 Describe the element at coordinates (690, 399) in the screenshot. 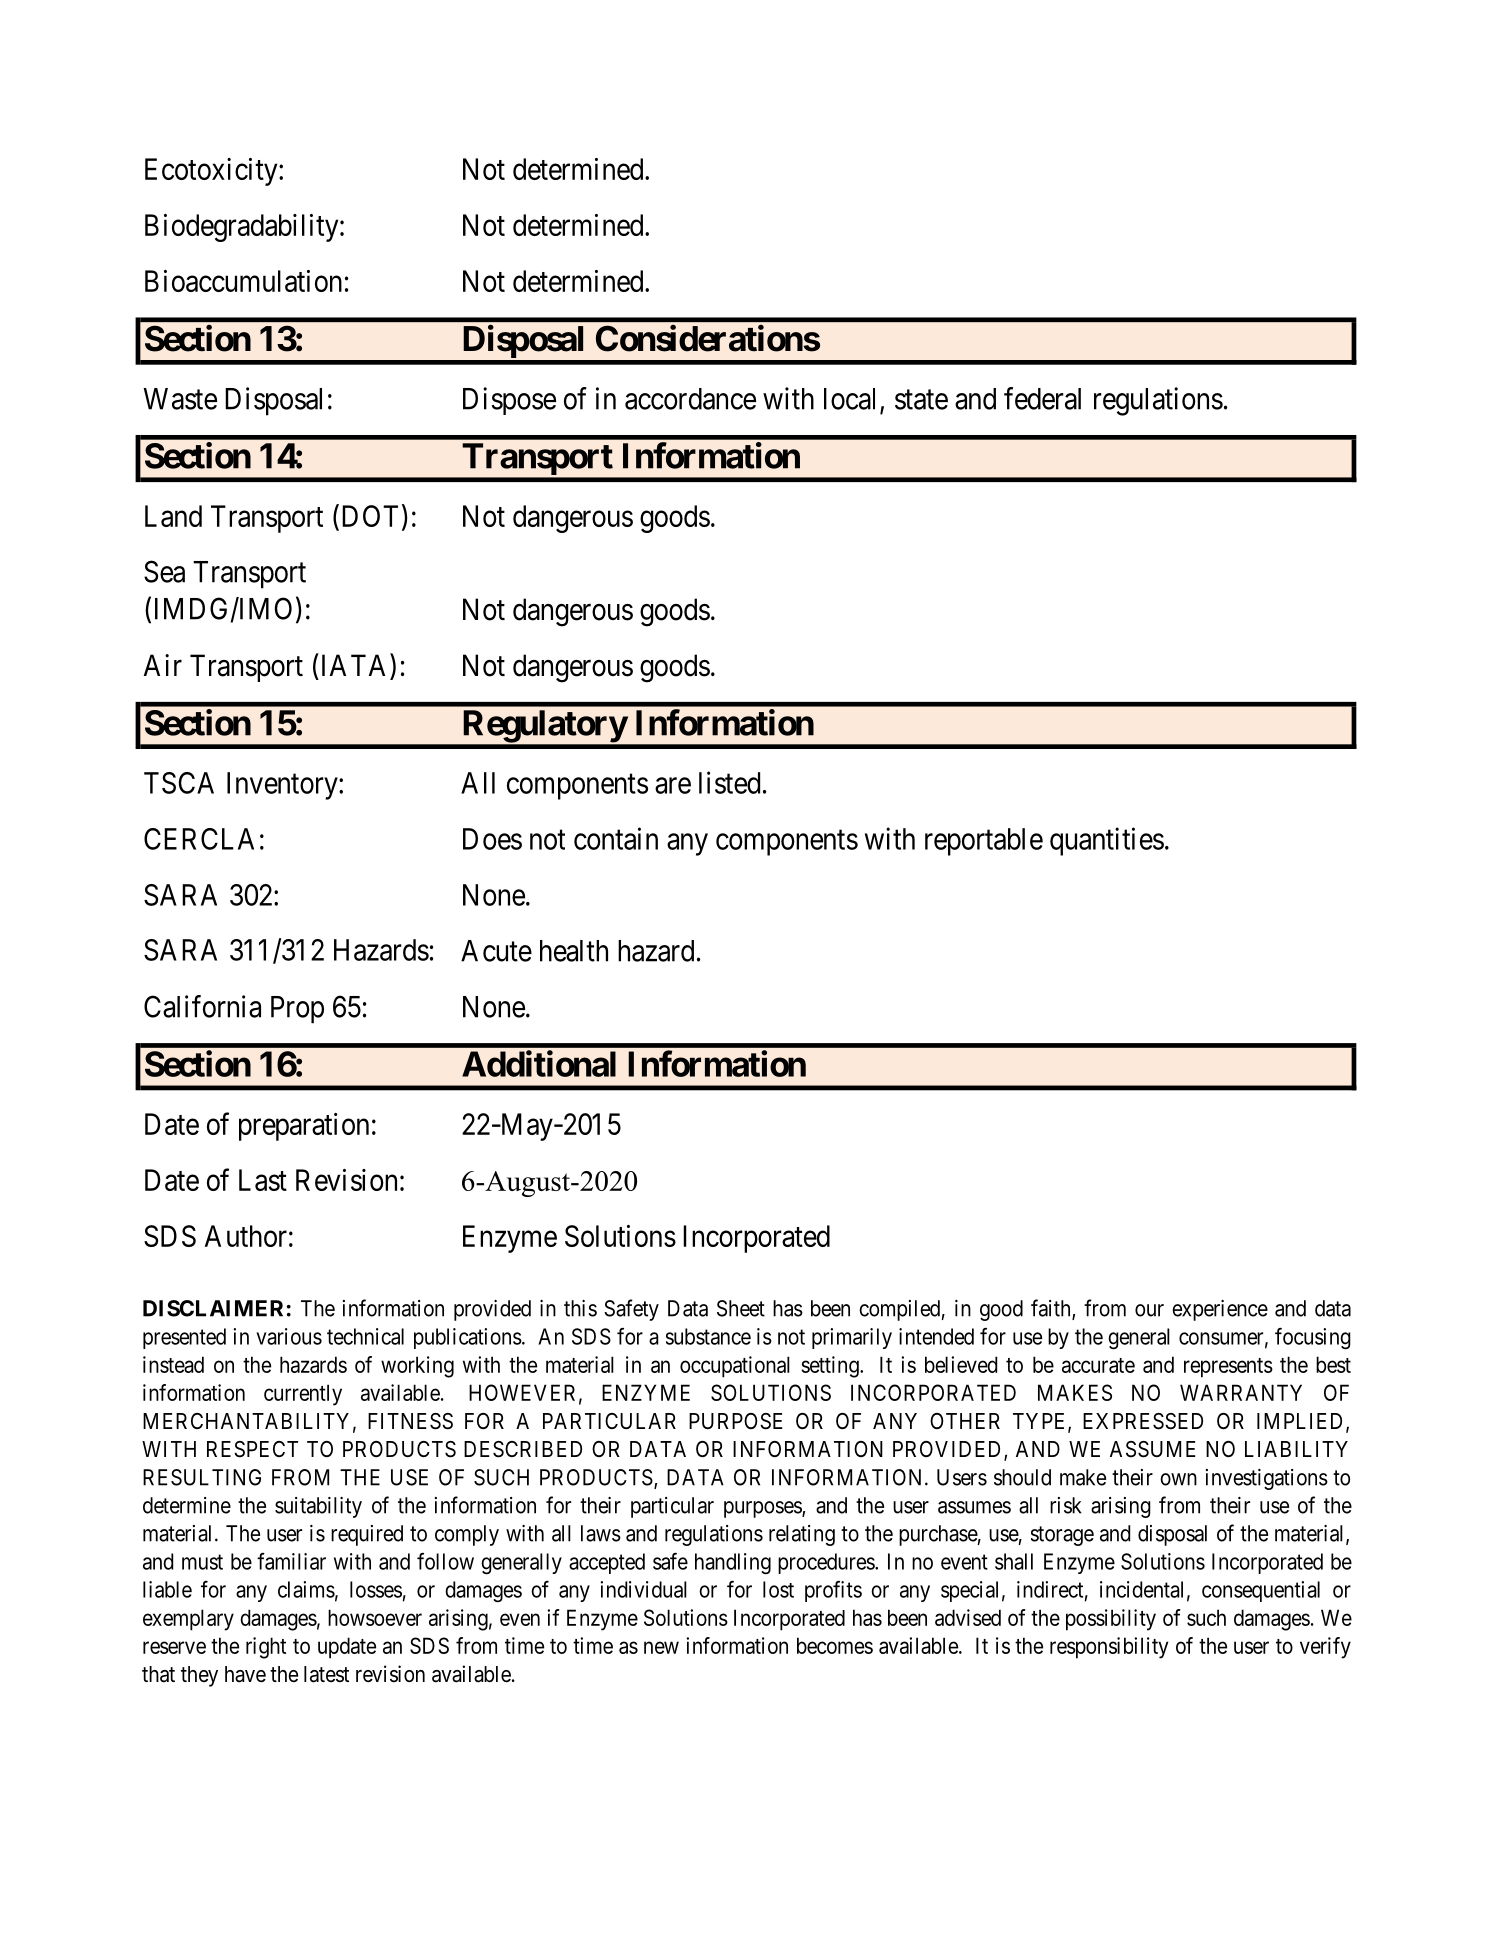

I see `accordance` at that location.
